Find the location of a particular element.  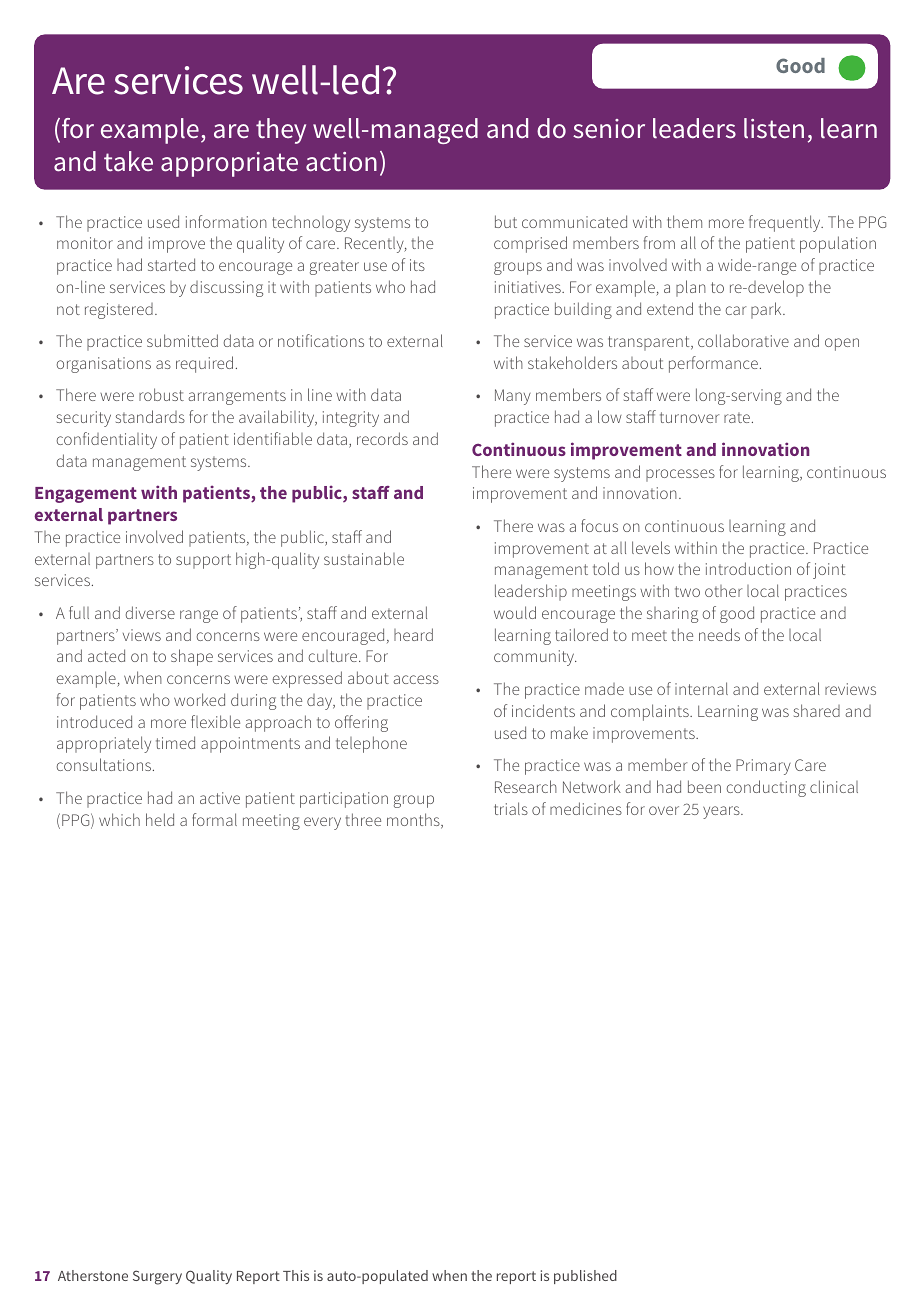

years is located at coordinates (722, 812).
